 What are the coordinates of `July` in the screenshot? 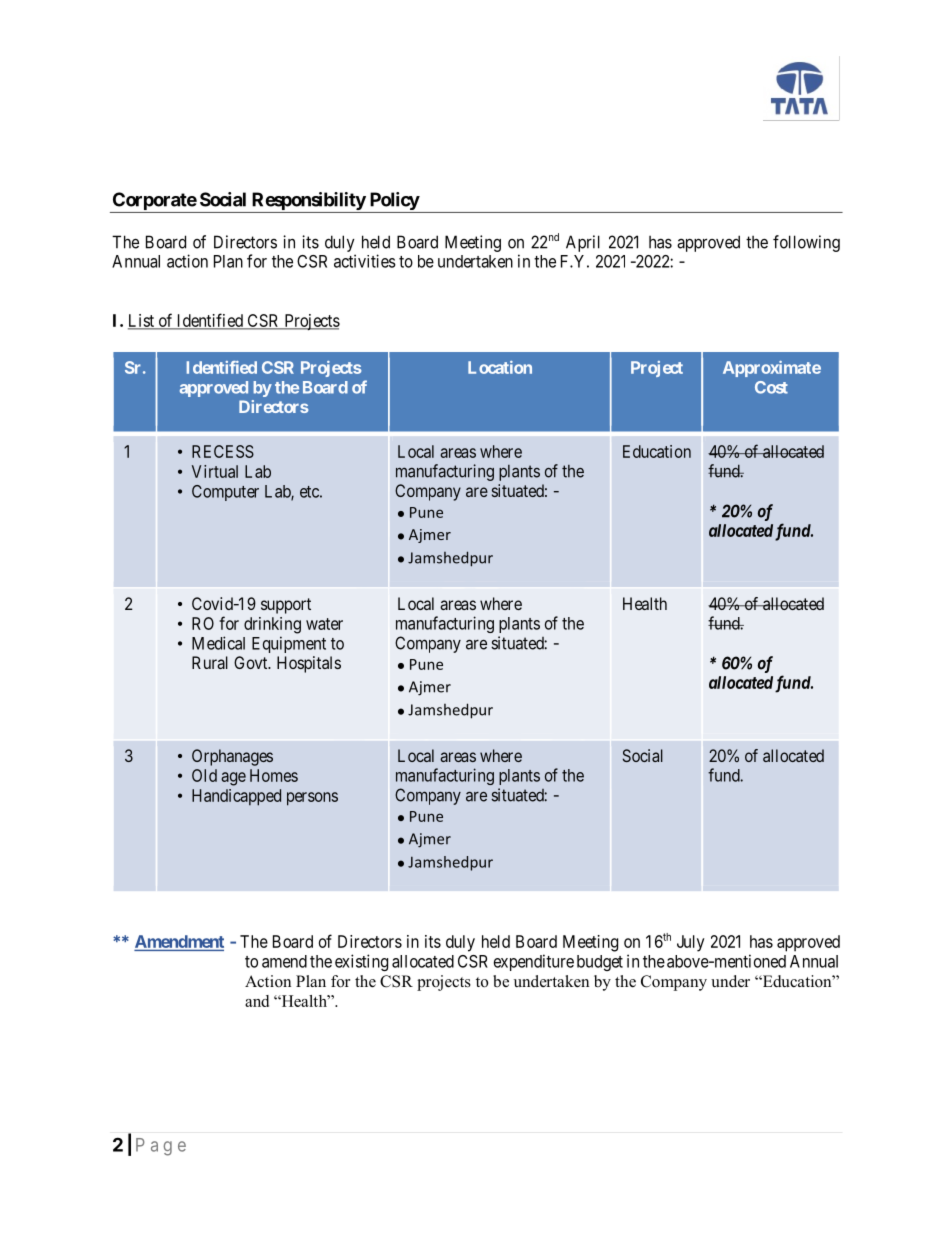 It's located at (691, 943).
